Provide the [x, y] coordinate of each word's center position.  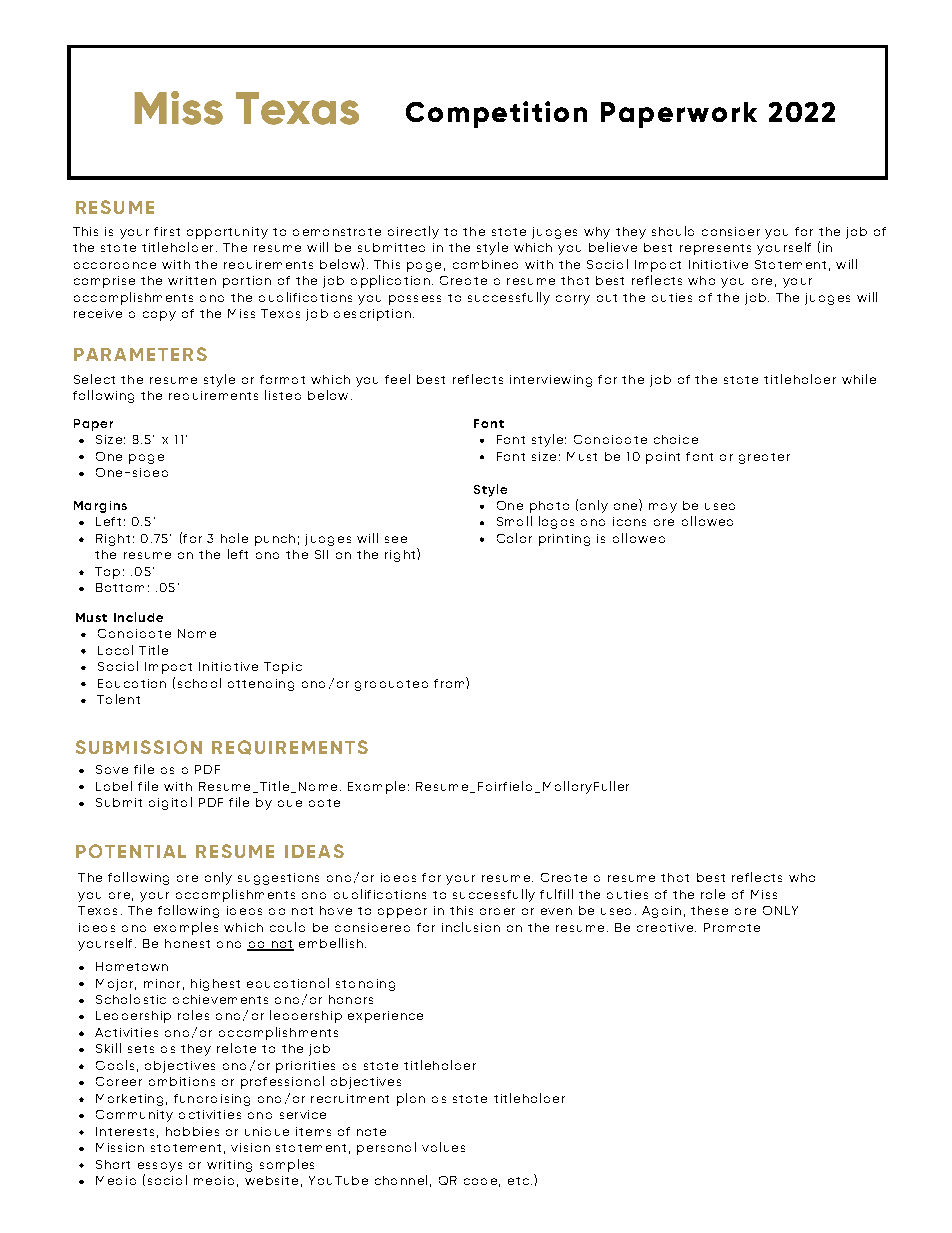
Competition [496, 114]
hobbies [192, 1131]
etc [518, 1181]
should [673, 231]
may [663, 508]
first [167, 231]
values [443, 1147]
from [450, 682]
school [199, 683]
